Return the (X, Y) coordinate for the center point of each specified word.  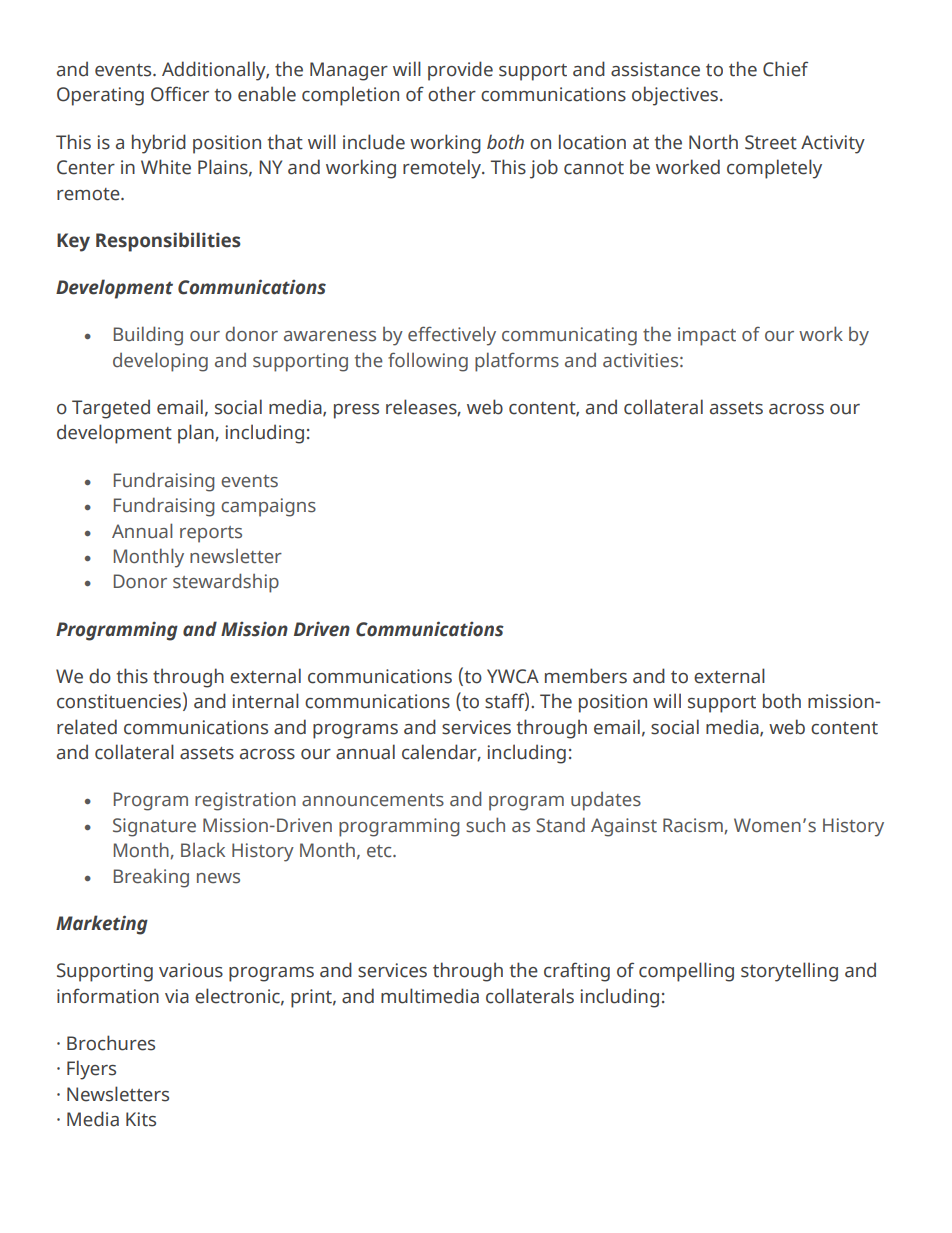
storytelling (789, 972)
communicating (569, 336)
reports (211, 534)
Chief (785, 69)
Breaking (151, 878)
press (356, 411)
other (452, 94)
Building (148, 336)
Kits (141, 1119)
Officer (180, 94)
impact (707, 336)
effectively (452, 336)
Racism (694, 826)
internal (266, 701)
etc (380, 851)
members (586, 676)
